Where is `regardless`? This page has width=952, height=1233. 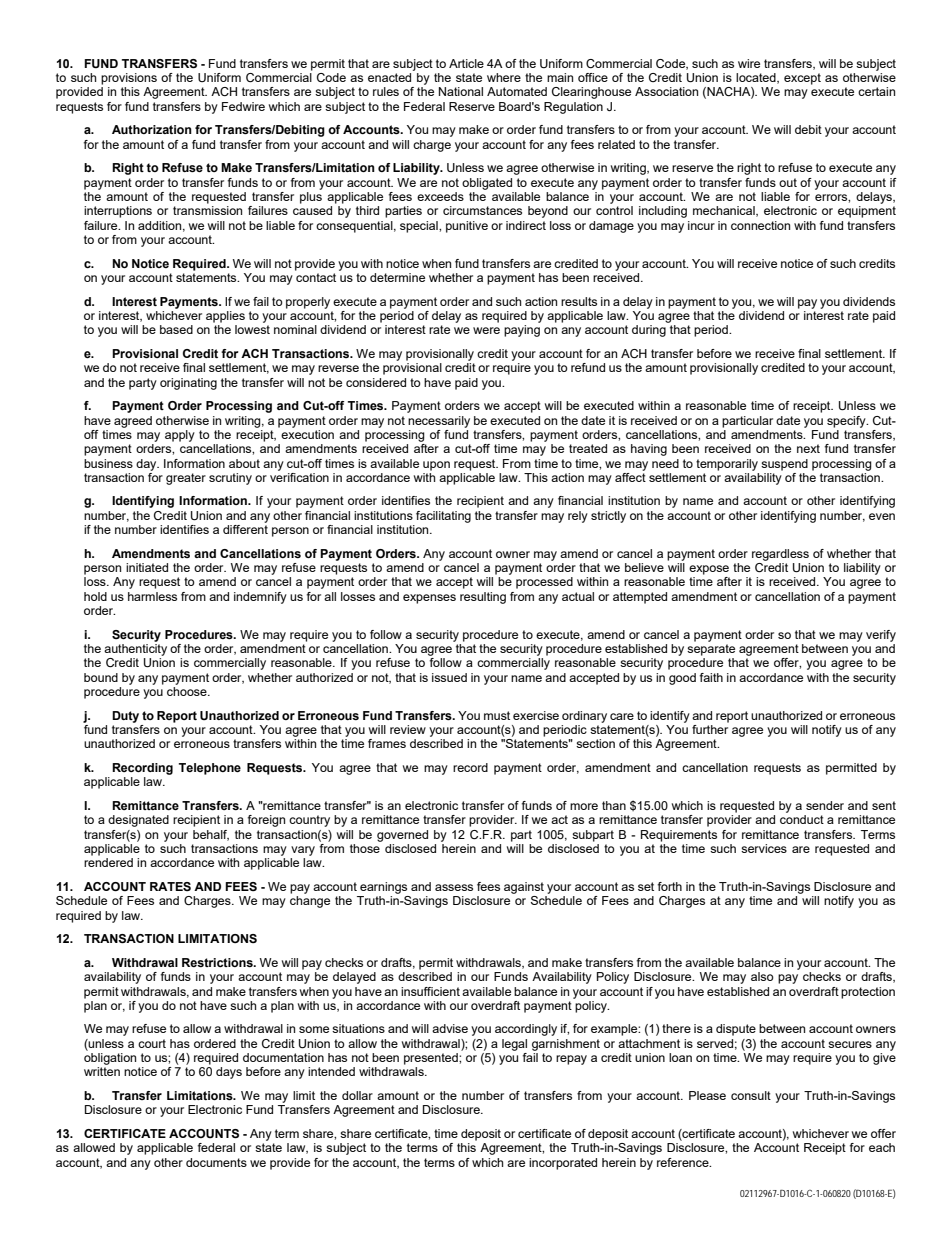
regardless is located at coordinates (780, 555).
